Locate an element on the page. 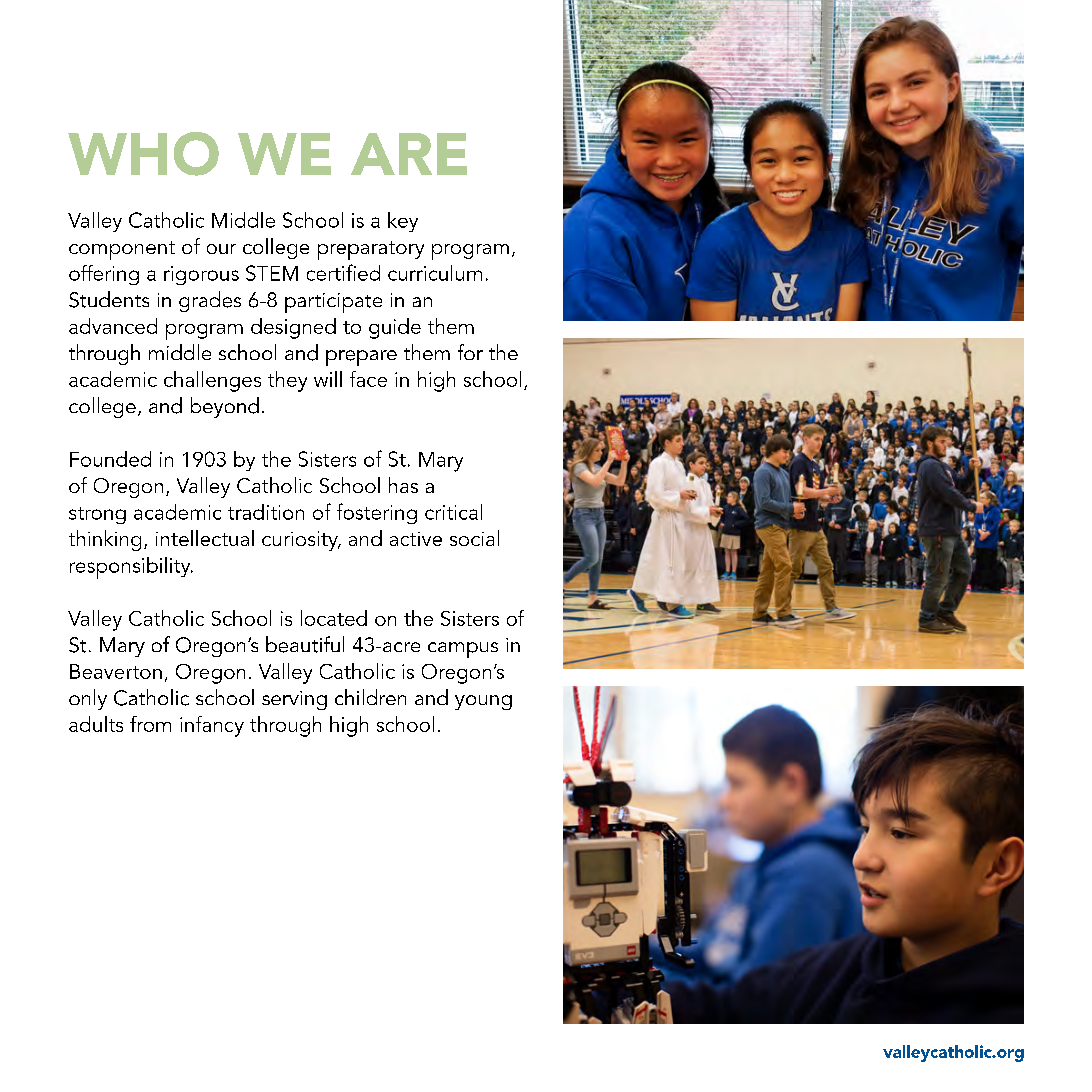  WHO is located at coordinates (143, 154).
